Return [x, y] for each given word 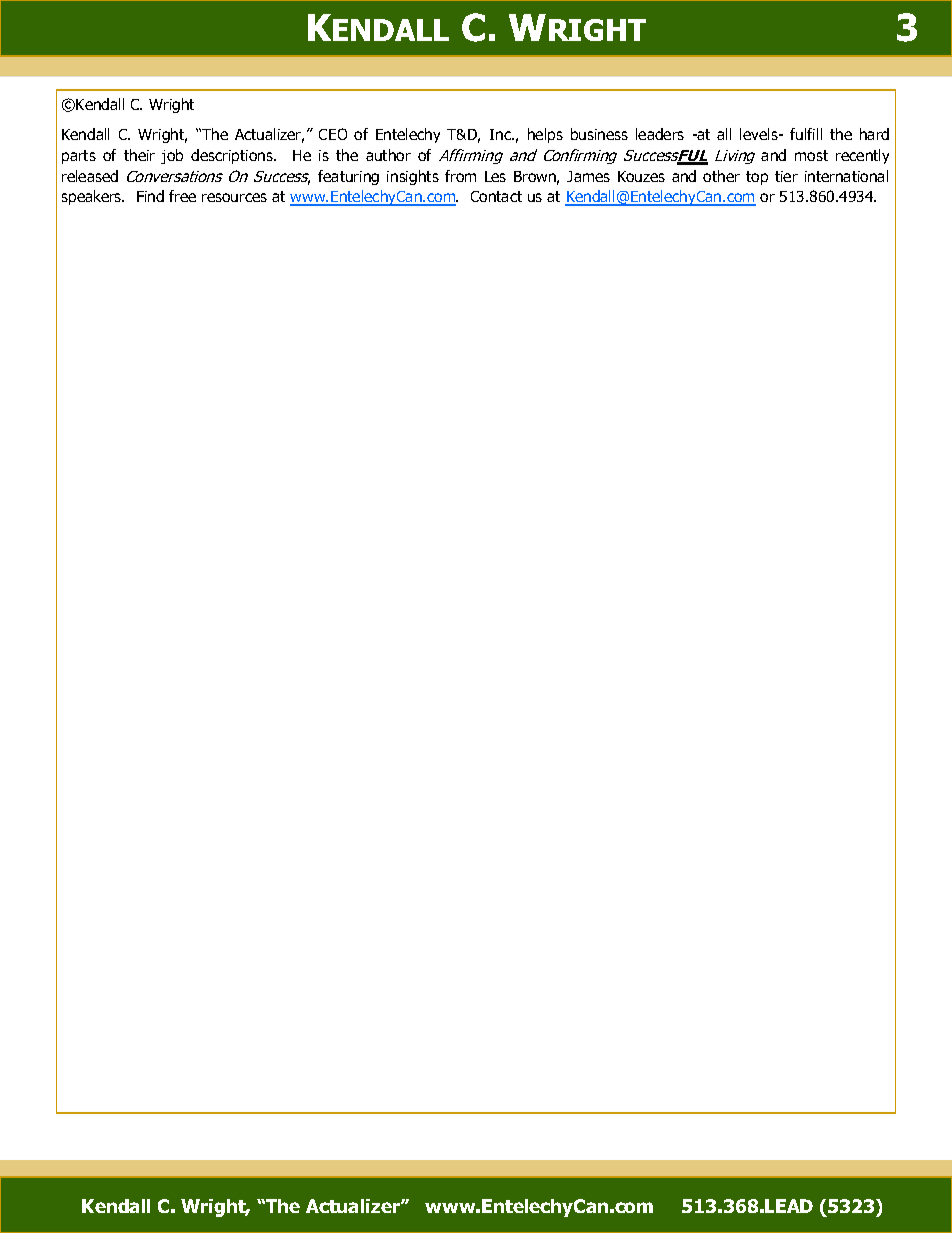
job [172, 156]
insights [413, 177]
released [90, 176]
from [460, 176]
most [811, 155]
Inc [501, 134]
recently [862, 156]
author [388, 155]
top [757, 178]
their [139, 155]
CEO [333, 134]
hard [874, 134]
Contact [496, 196]
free [182, 196]
